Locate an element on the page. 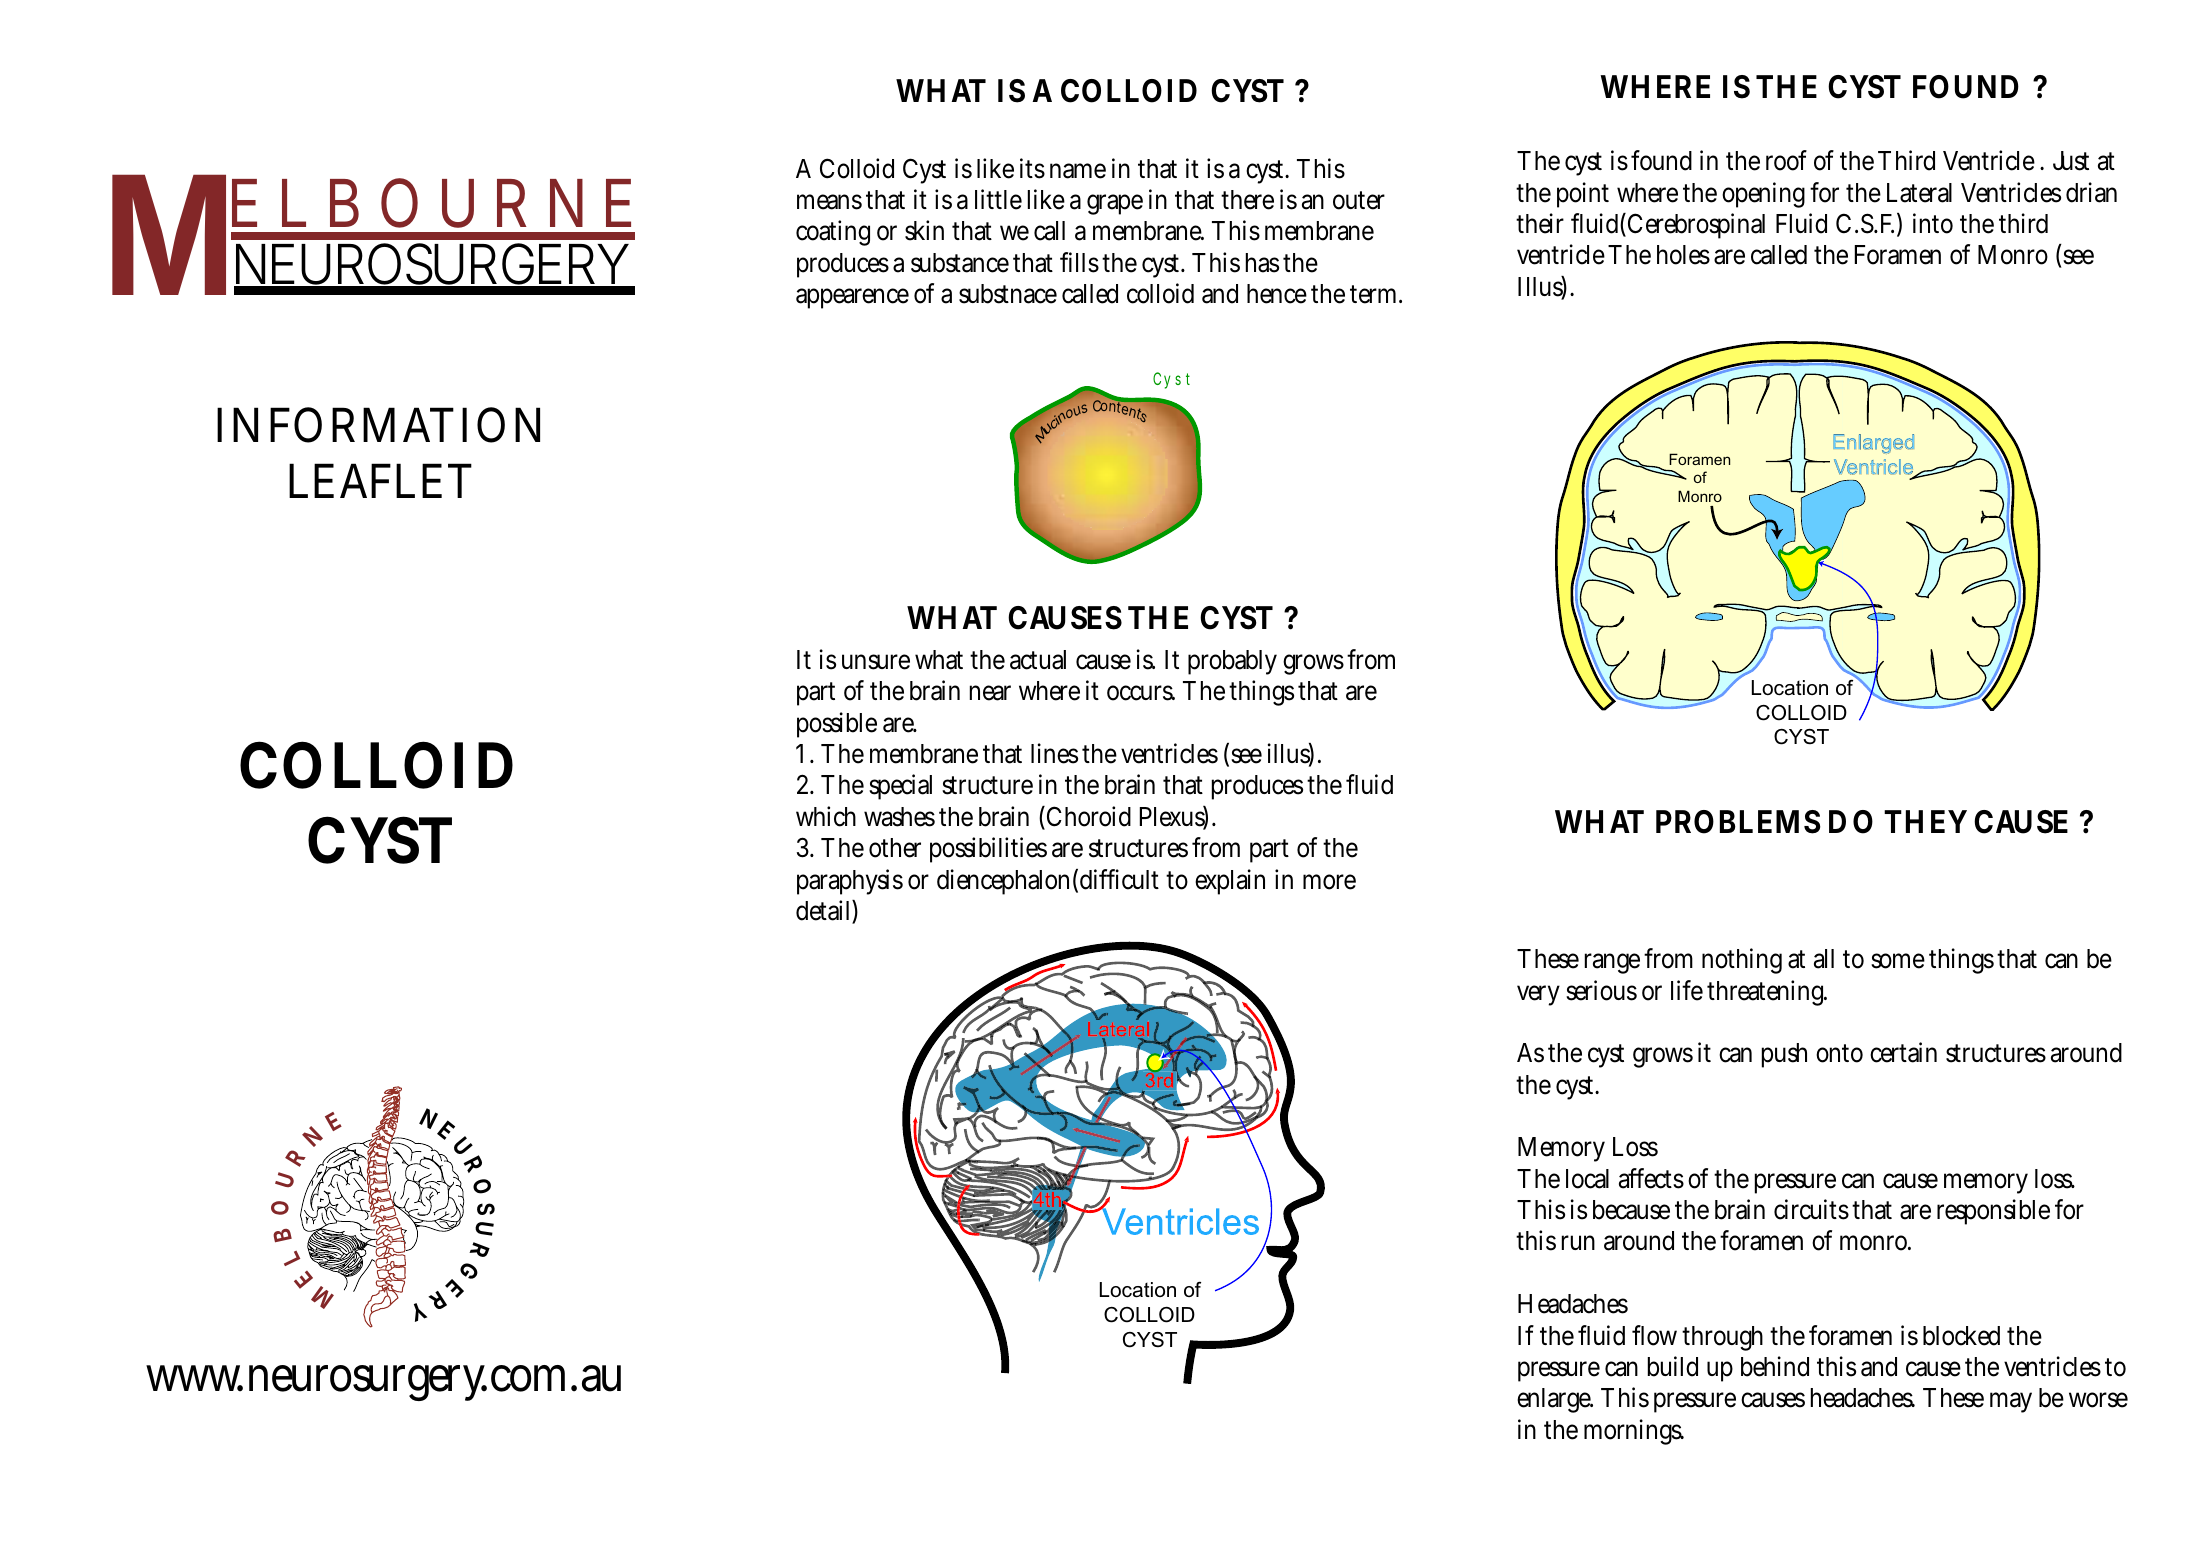  THEY is located at coordinates (1925, 821).
